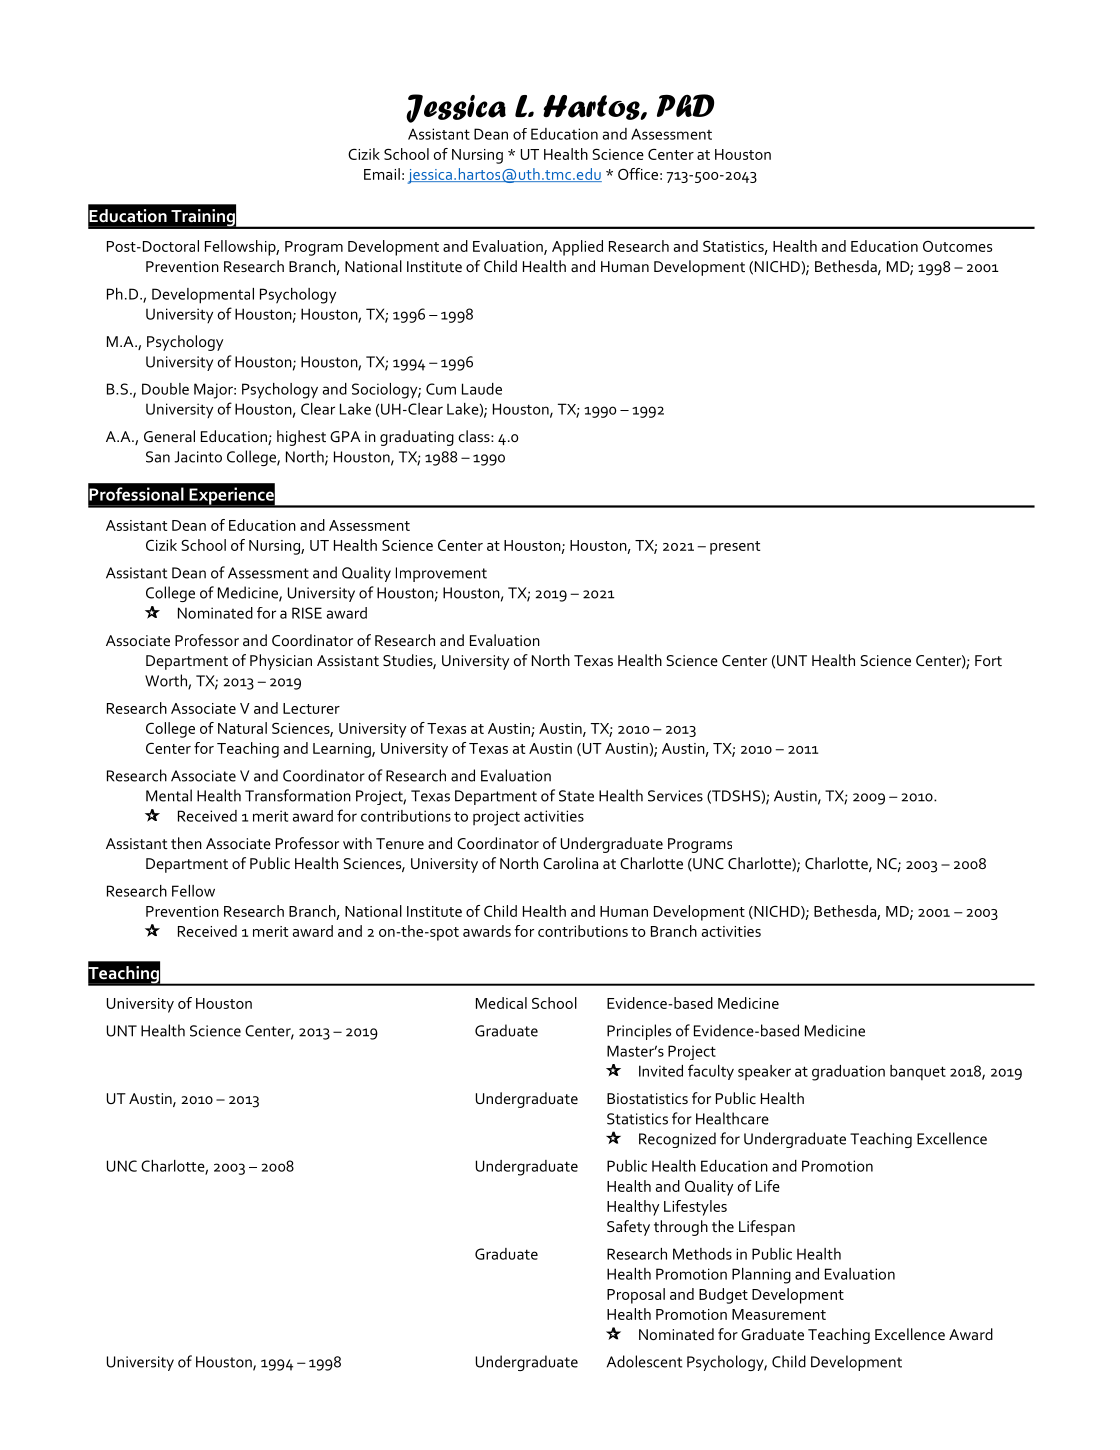 Image resolution: width=1120 pixels, height=1450 pixels. Describe the element at coordinates (382, 174) in the page. I see `Email` at that location.
